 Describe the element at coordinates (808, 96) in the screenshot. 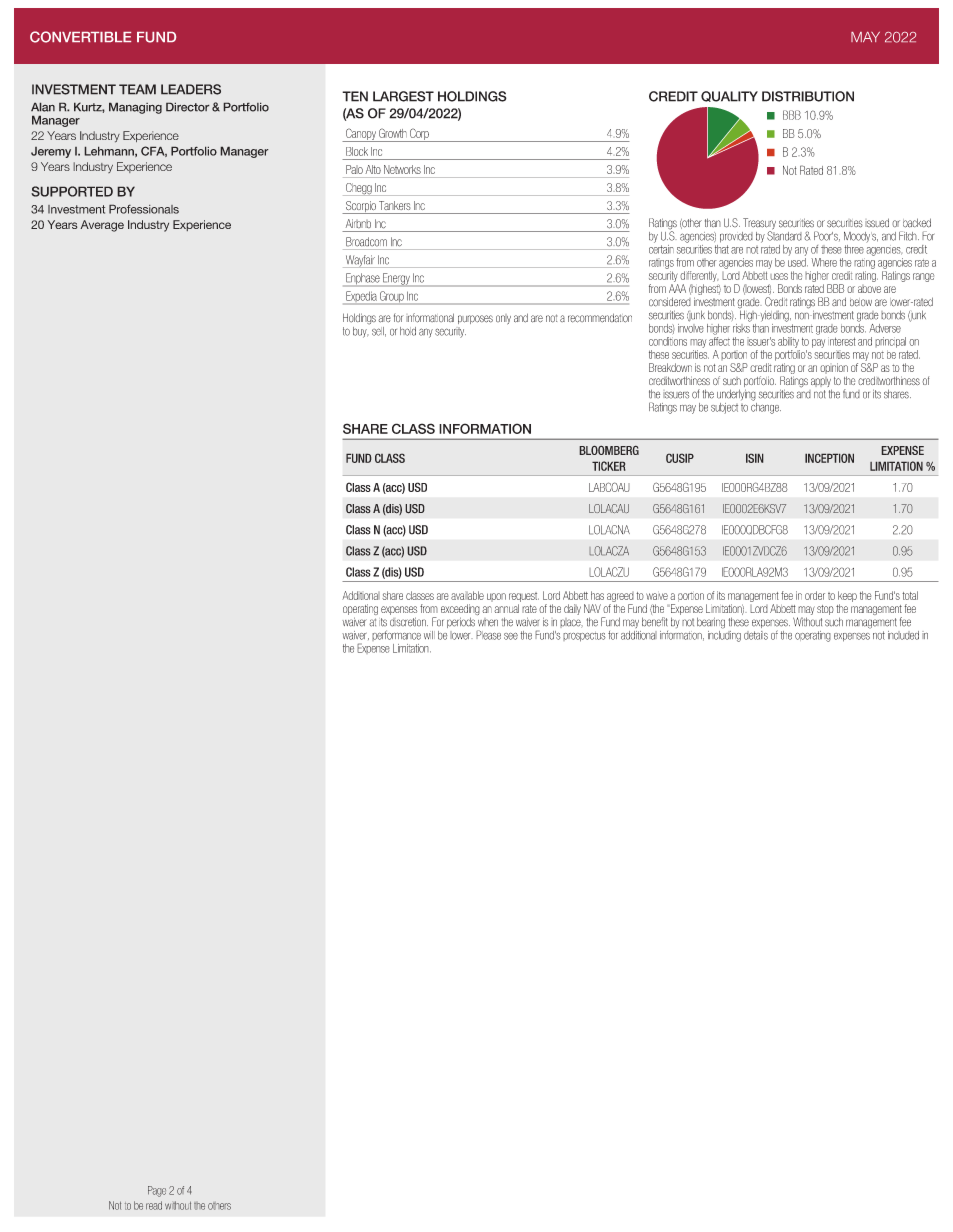

I see `DISTRIBUTION` at that location.
